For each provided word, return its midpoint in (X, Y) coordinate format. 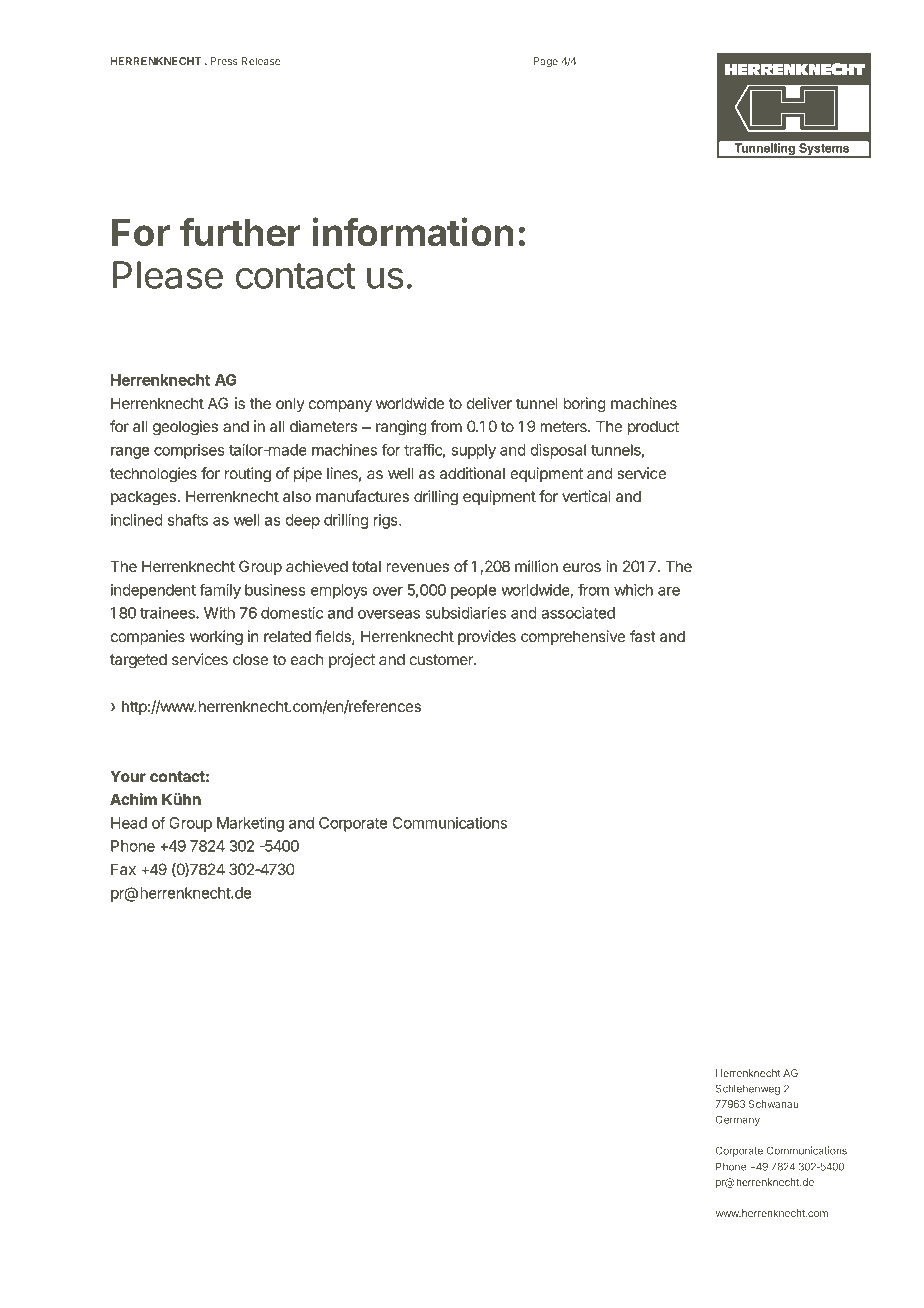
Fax (123, 869)
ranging (401, 428)
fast (643, 636)
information (413, 232)
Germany (738, 1120)
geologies (185, 428)
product (653, 427)
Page (545, 62)
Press (224, 61)
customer (442, 659)
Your (128, 776)
